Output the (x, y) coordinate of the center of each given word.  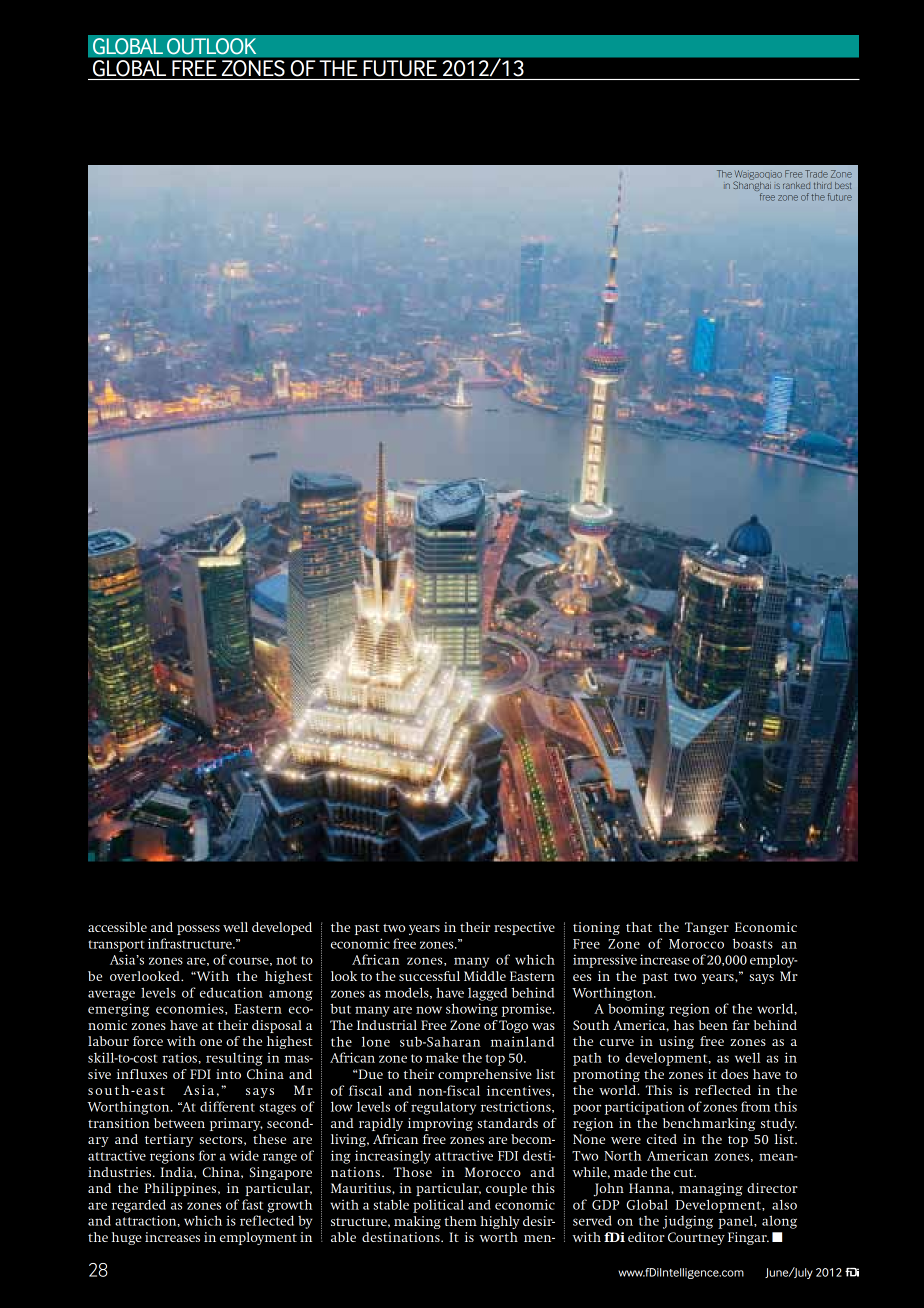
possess (198, 930)
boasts (753, 943)
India (178, 1172)
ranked (796, 185)
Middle (485, 976)
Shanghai (752, 186)
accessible (117, 927)
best (843, 185)
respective (524, 928)
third (823, 185)
